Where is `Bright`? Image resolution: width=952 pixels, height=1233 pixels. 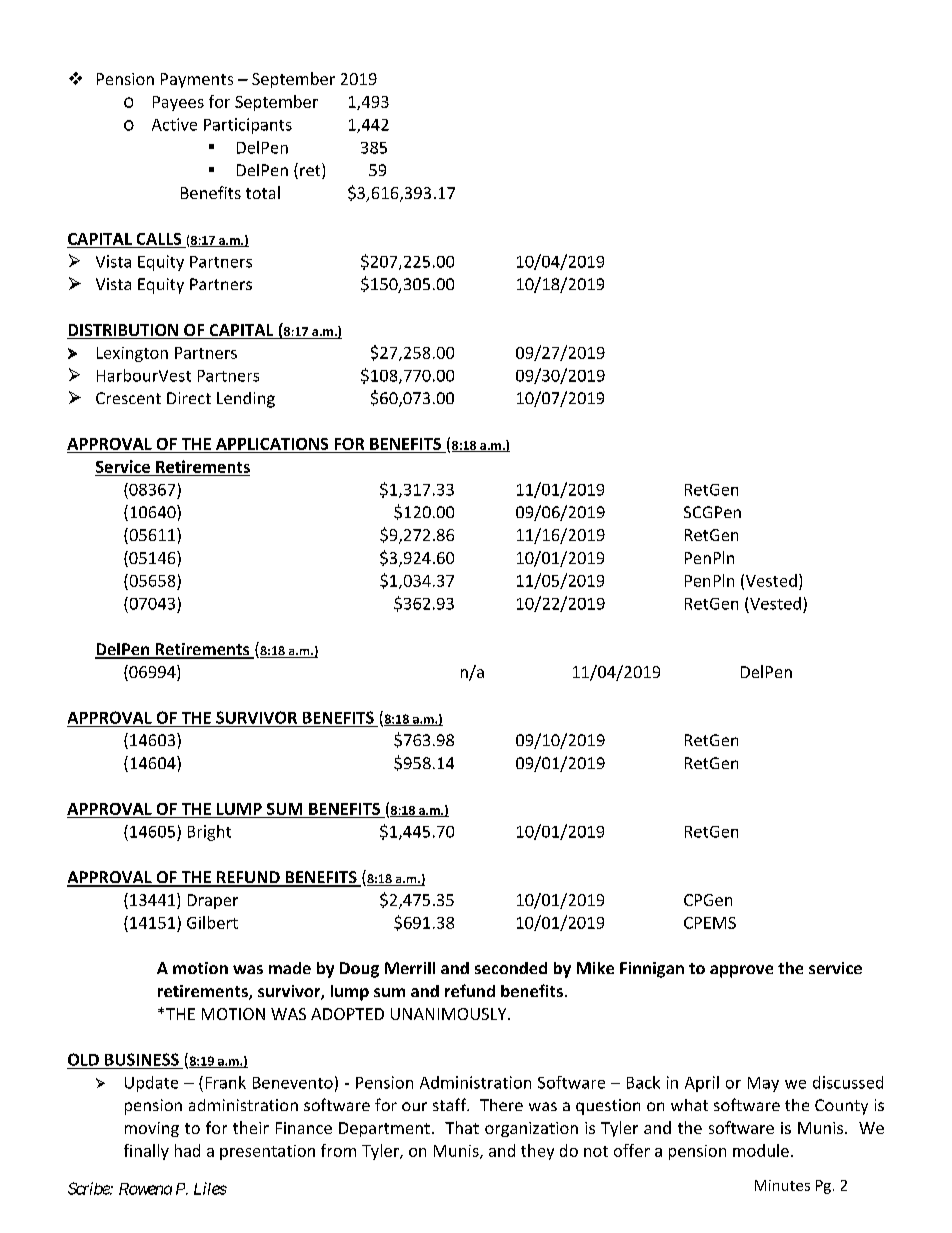
Bright is located at coordinates (209, 833).
